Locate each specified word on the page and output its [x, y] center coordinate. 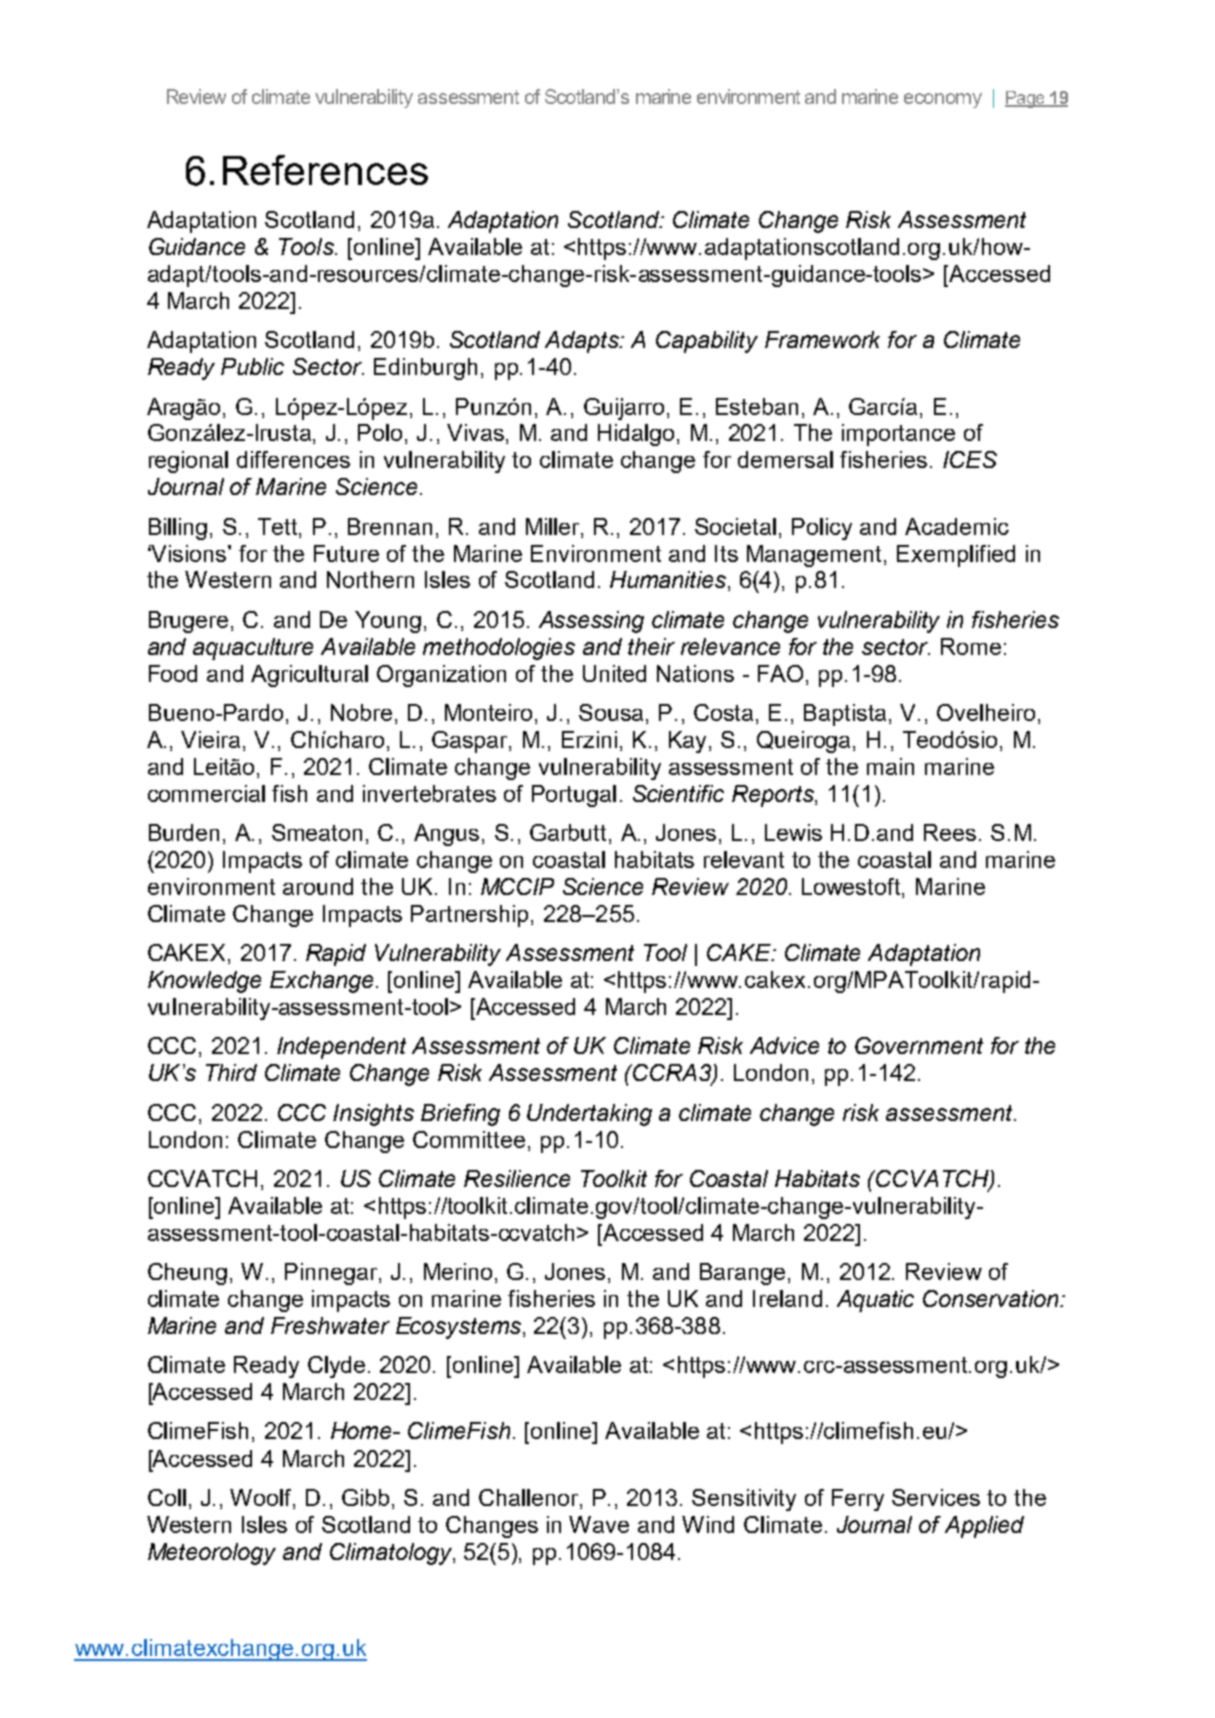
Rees [950, 832]
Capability [707, 342]
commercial [206, 793]
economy [943, 100]
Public [252, 366]
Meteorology [212, 1554]
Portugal [574, 796]
